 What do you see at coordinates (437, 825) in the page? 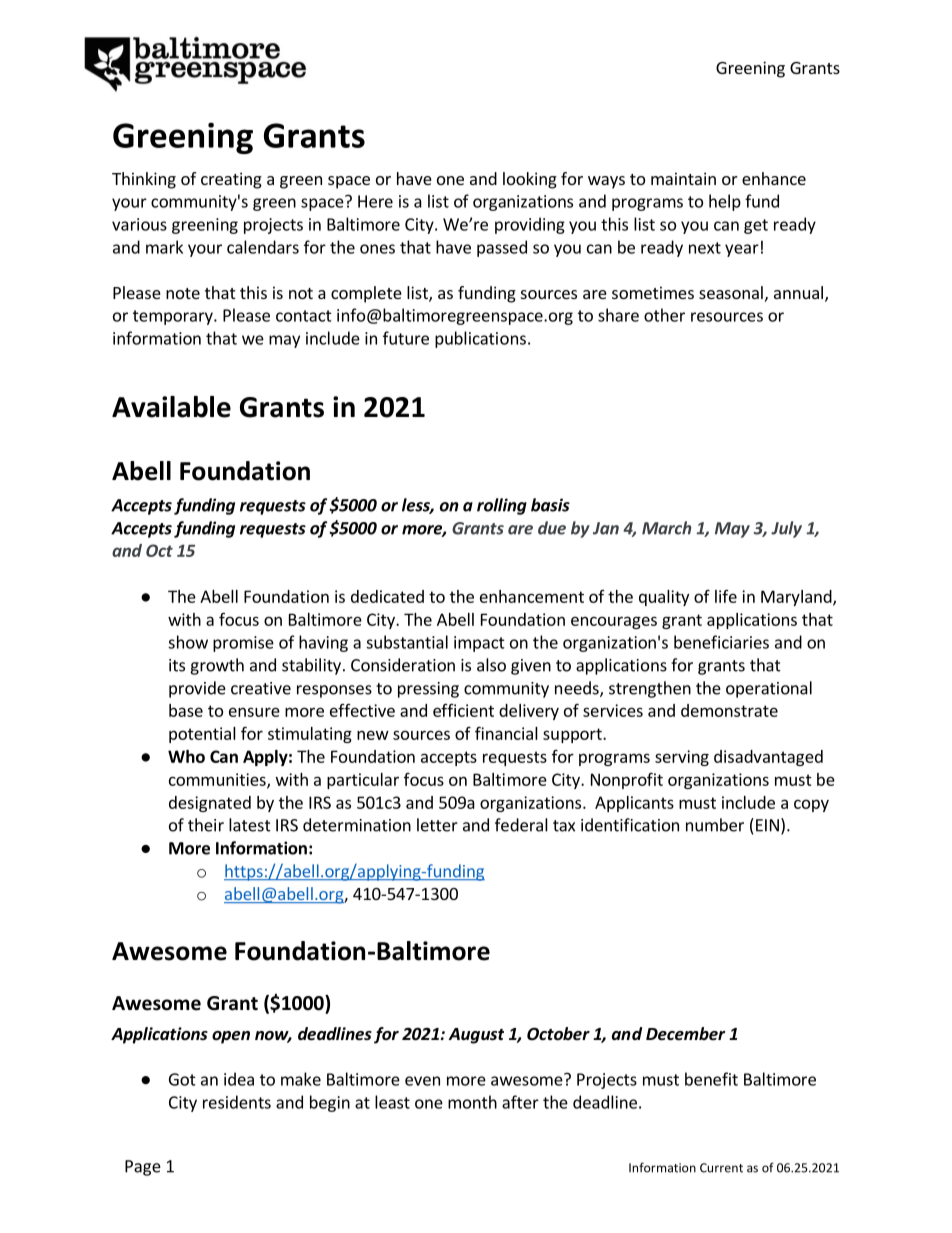
I see `letter` at bounding box center [437, 825].
